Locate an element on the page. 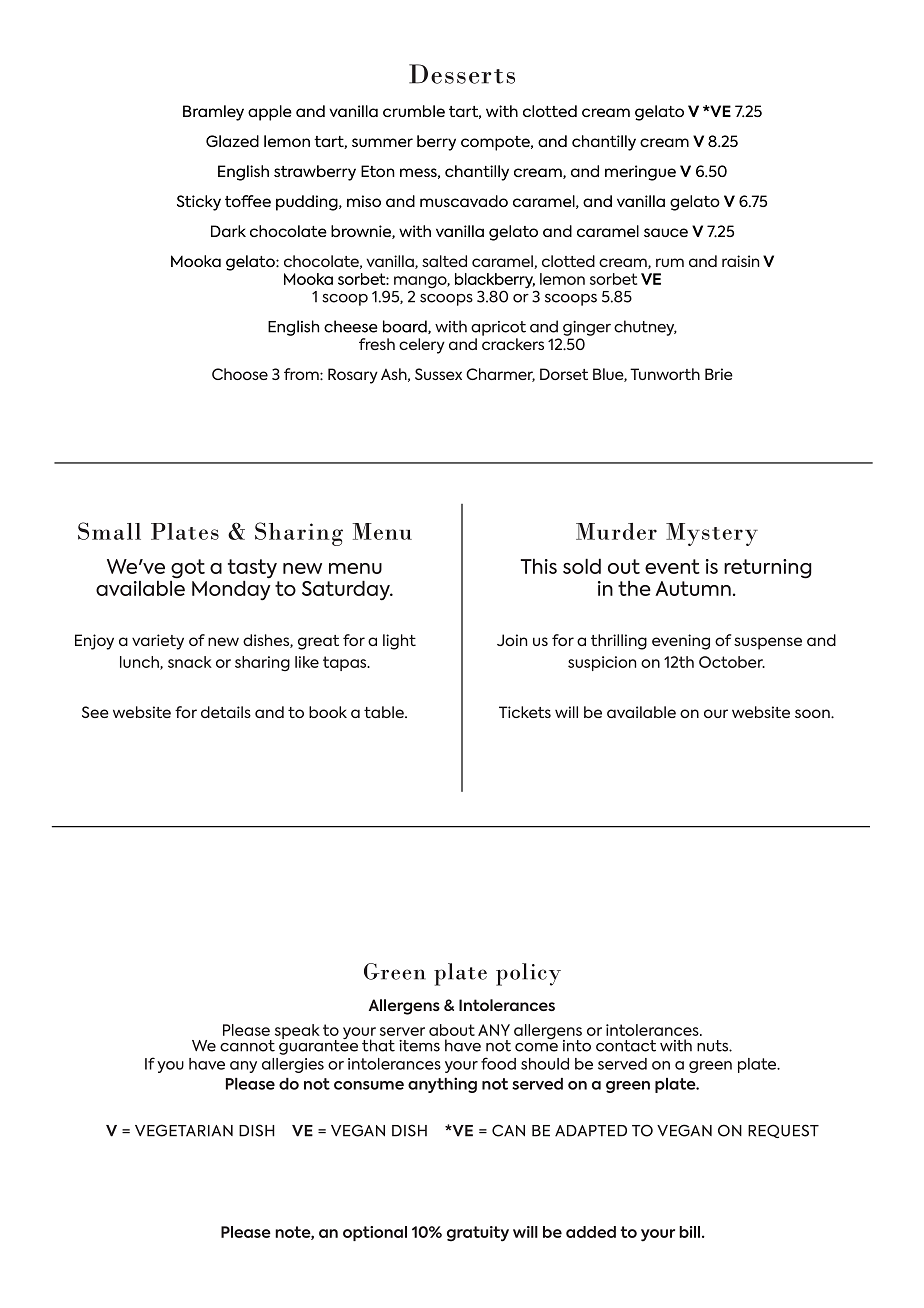  meringue is located at coordinates (640, 173).
